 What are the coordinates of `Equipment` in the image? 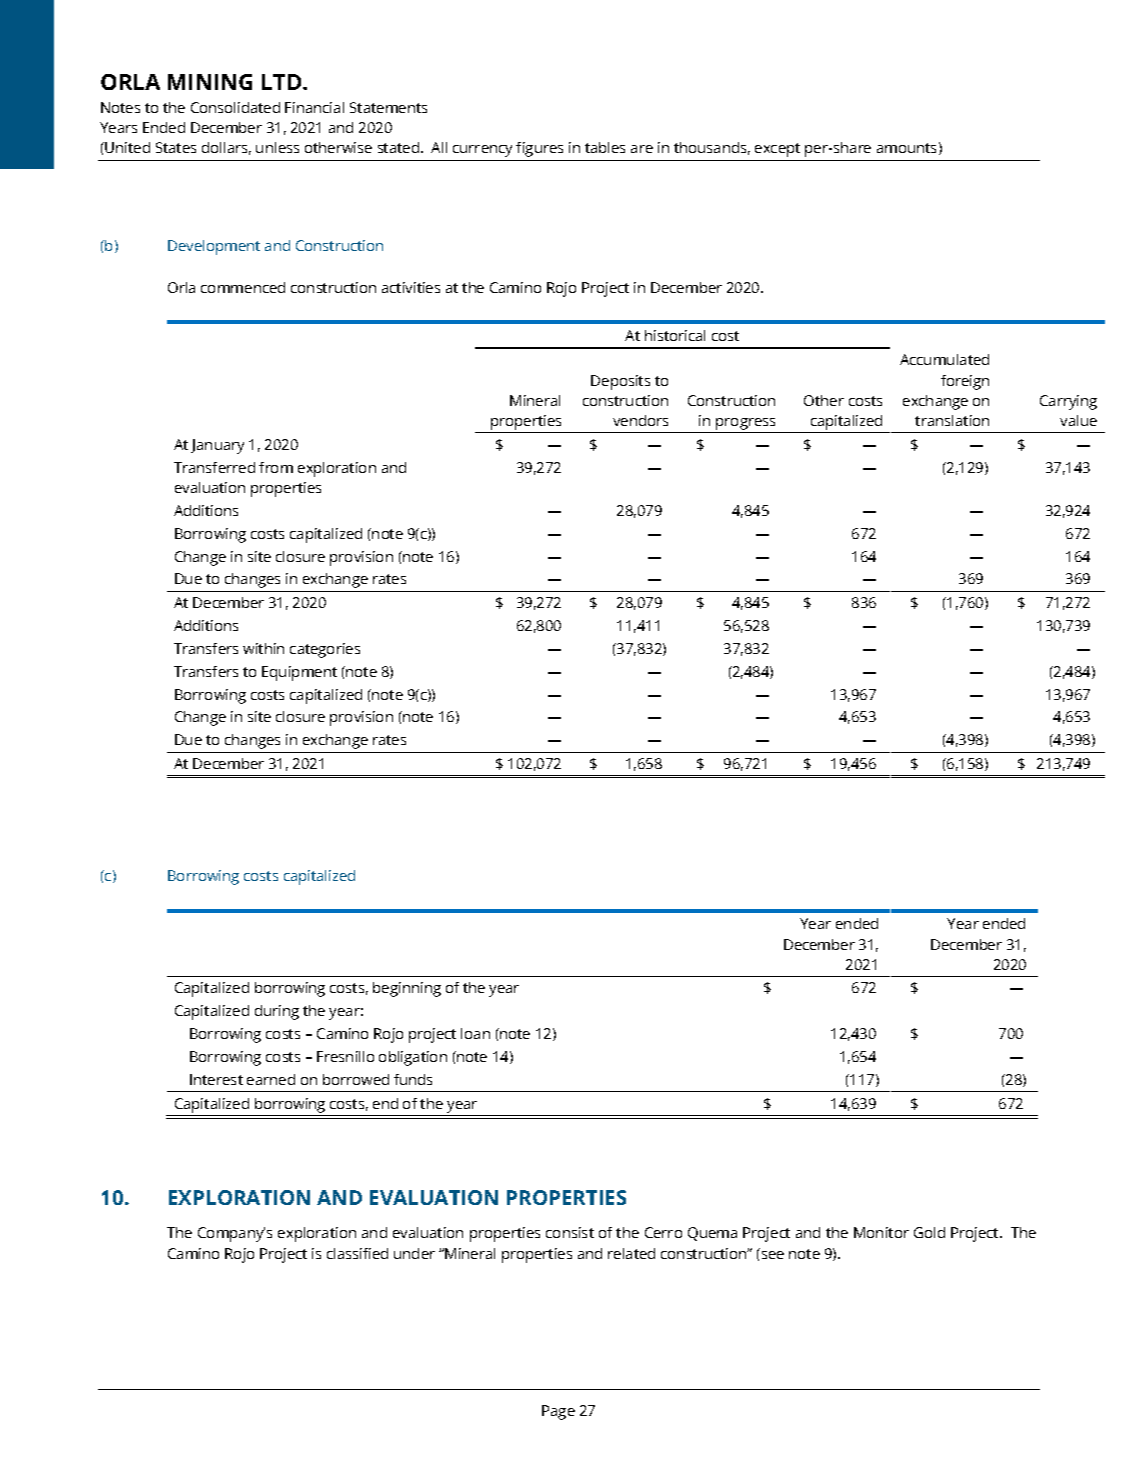 It's located at (299, 673).
